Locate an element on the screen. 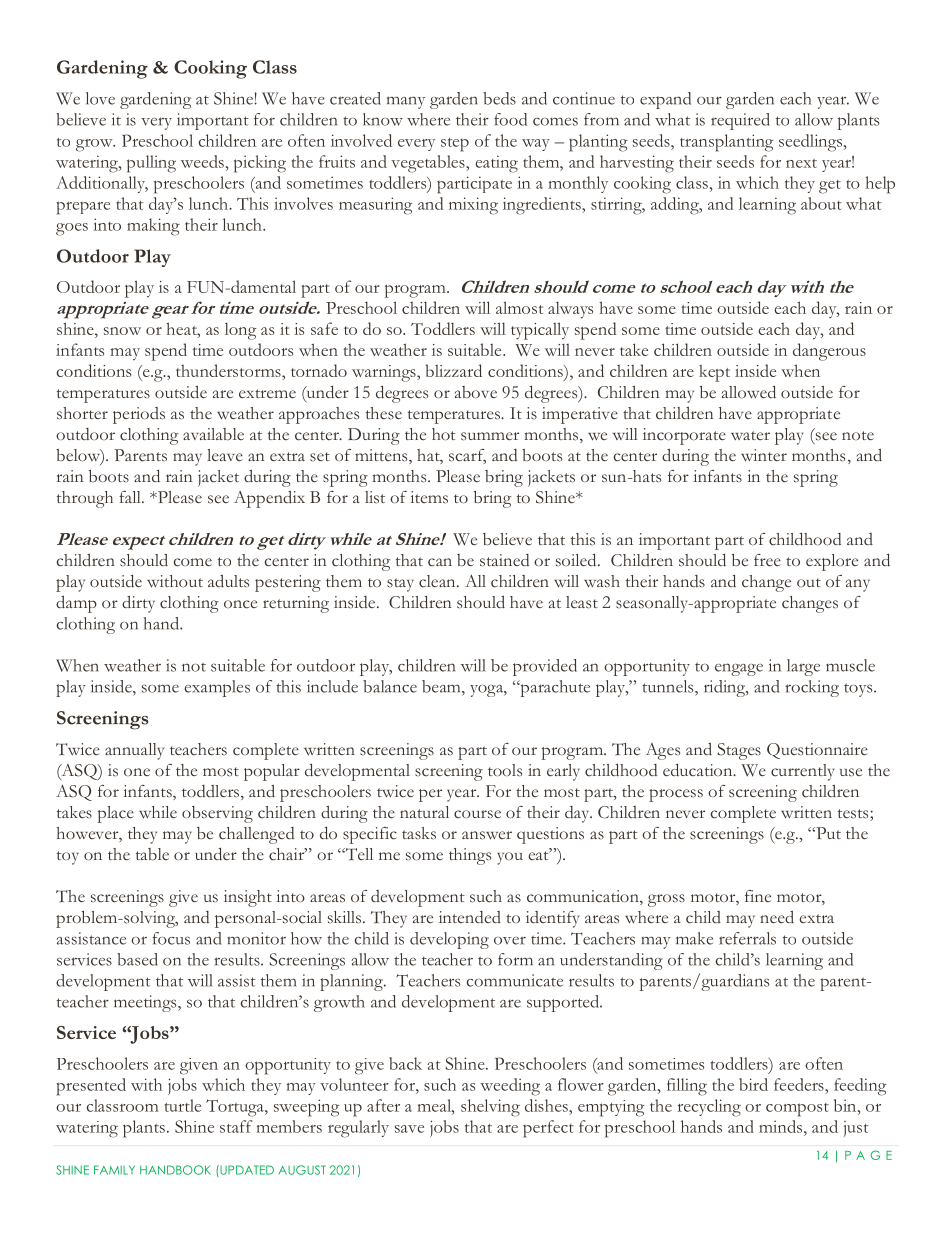  step is located at coordinates (455, 145).
